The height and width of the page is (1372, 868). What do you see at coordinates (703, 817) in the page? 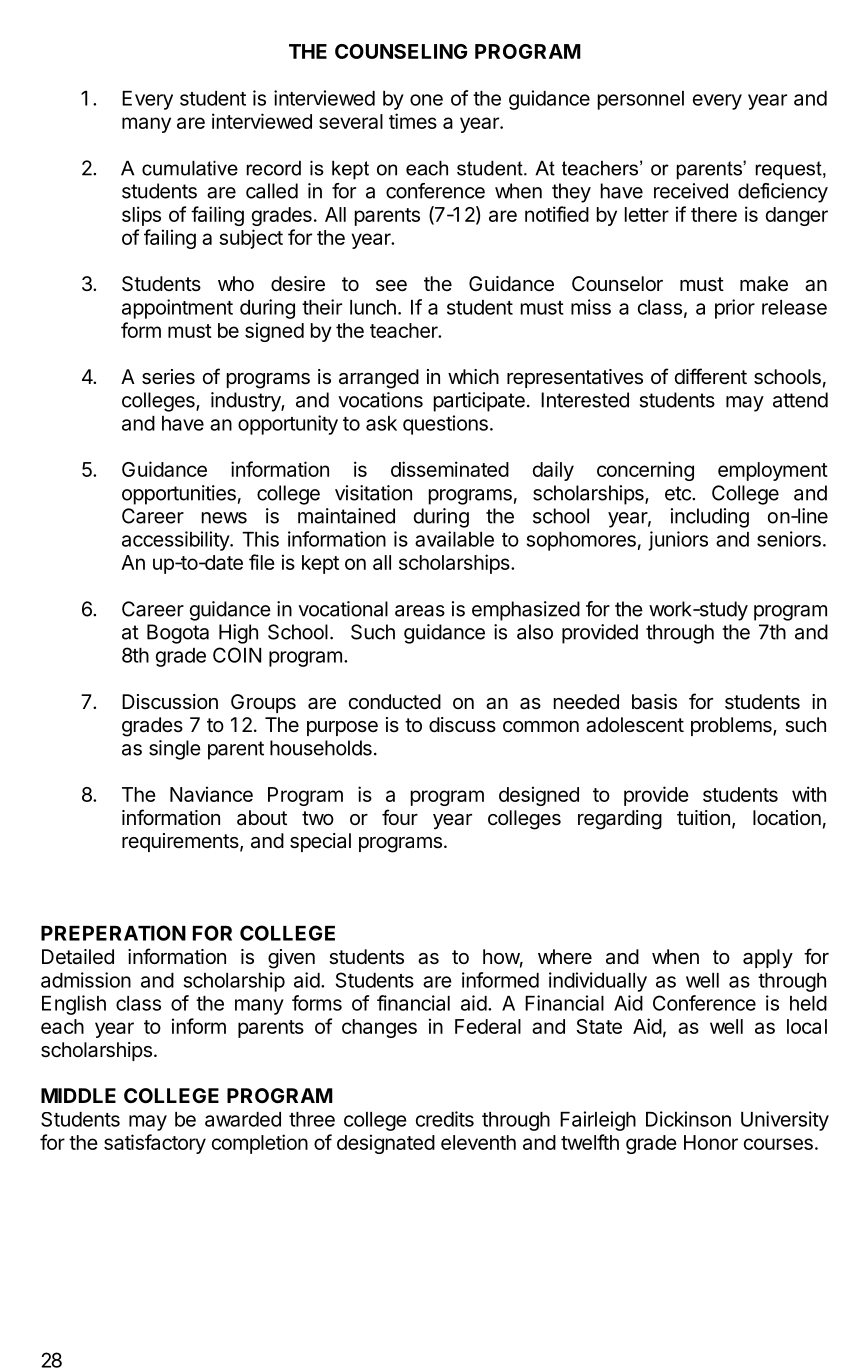
I see `tuition` at bounding box center [703, 817].
